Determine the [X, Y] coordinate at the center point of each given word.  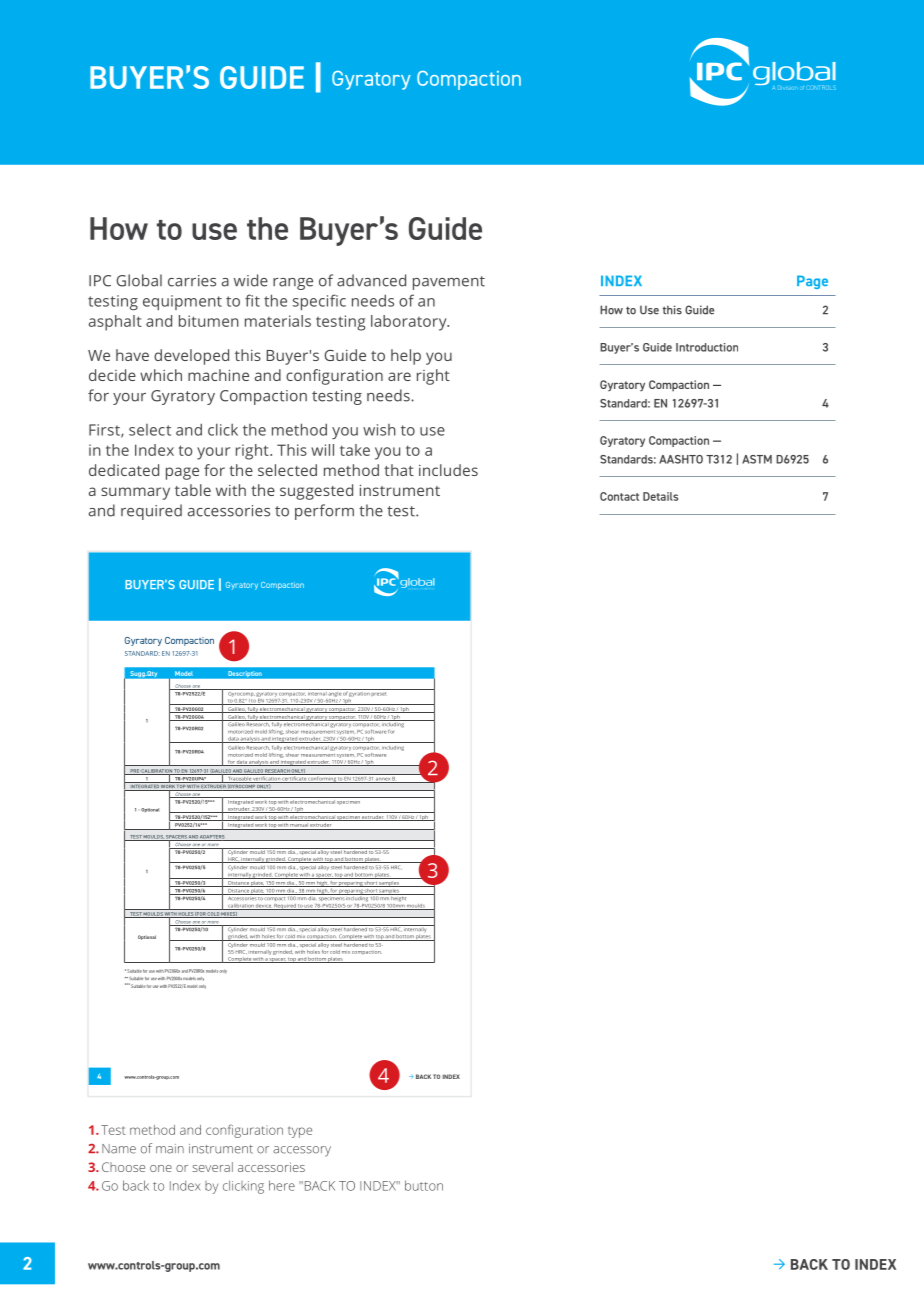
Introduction [707, 347]
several [212, 1167]
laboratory [410, 323]
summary [135, 493]
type [300, 1132]
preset [378, 694]
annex [383, 780]
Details [660, 496]
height [399, 897]
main [170, 1149]
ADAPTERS [212, 838]
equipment [182, 302]
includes [448, 470]
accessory [302, 1151]
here [282, 1185]
